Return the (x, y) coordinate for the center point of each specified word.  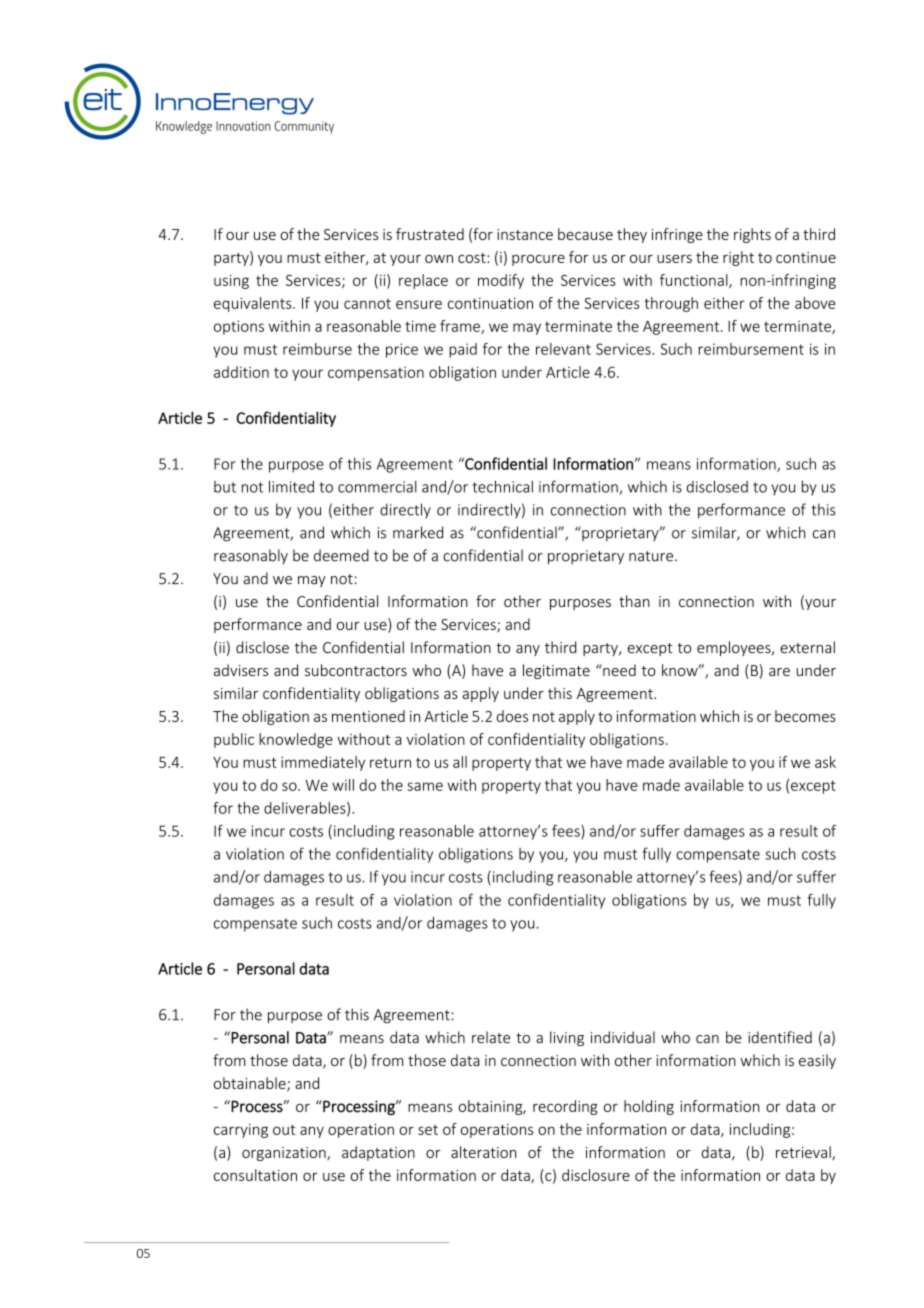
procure (538, 260)
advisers (241, 670)
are (779, 672)
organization (285, 1154)
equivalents (254, 304)
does (512, 716)
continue (806, 257)
